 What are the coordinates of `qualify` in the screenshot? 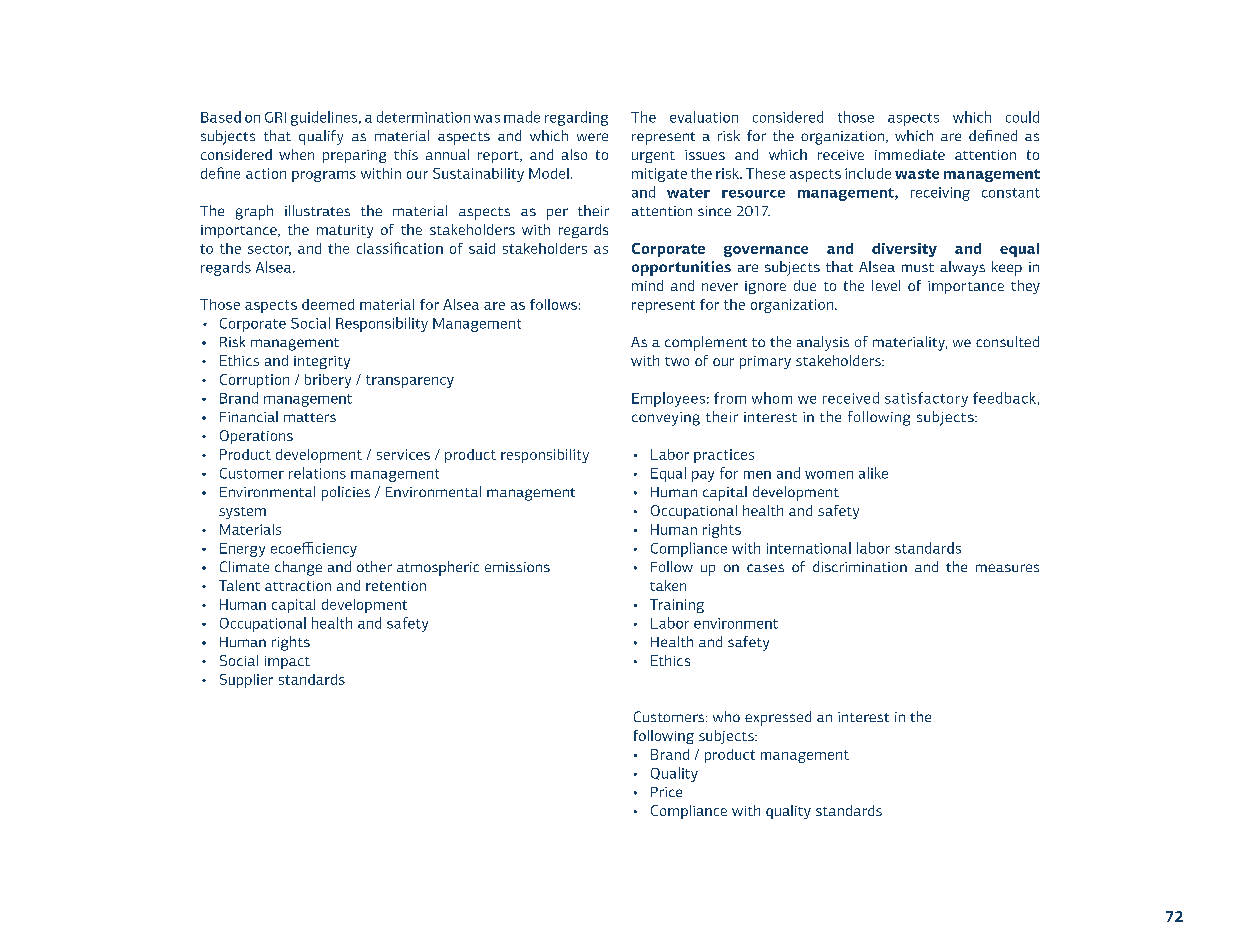 It's located at (321, 137).
